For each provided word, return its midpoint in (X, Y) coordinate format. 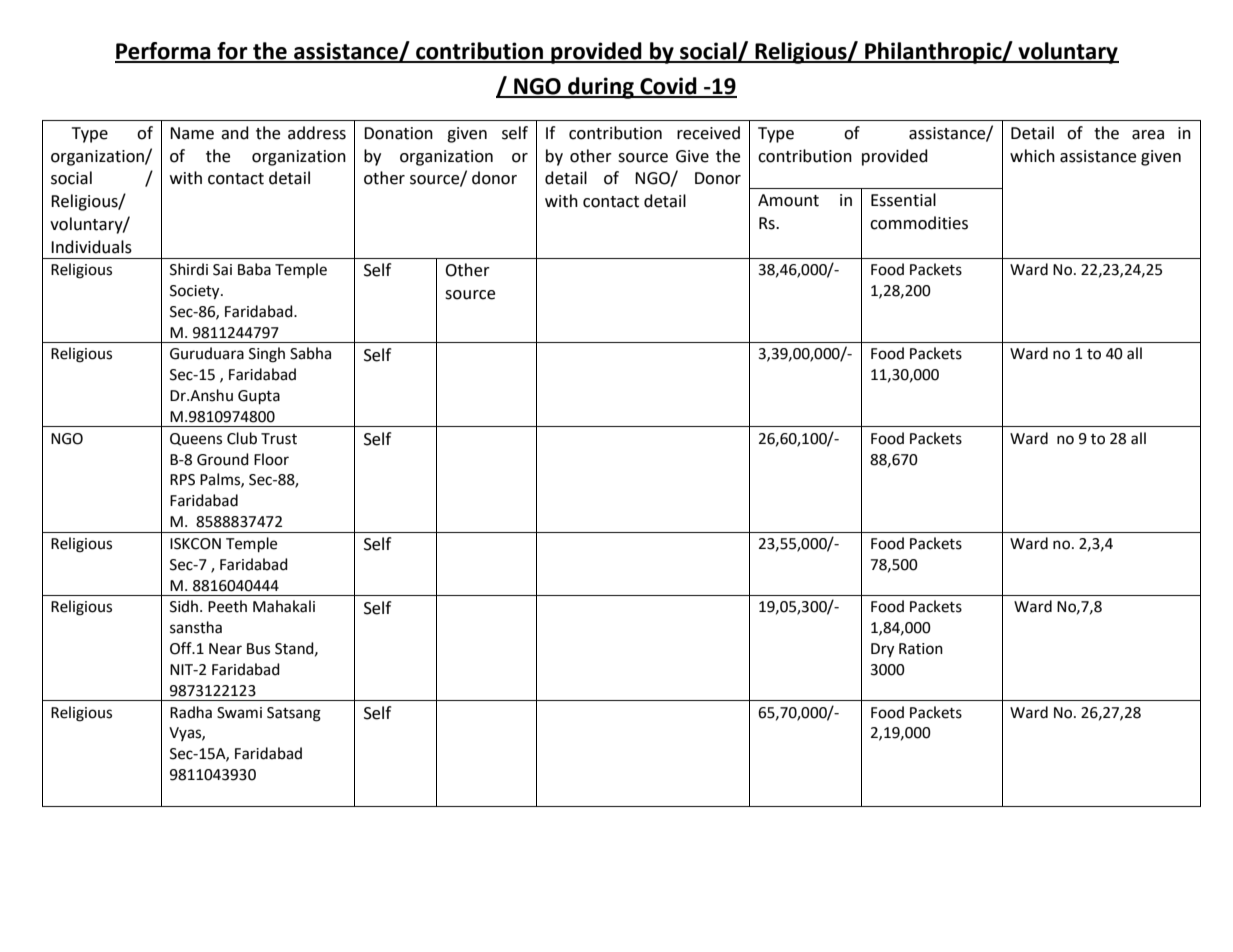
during (601, 88)
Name (192, 133)
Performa (164, 52)
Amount (788, 200)
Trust (279, 439)
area (1148, 135)
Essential (903, 200)
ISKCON (195, 544)
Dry (882, 650)
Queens (196, 439)
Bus (258, 649)
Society (196, 292)
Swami (239, 713)
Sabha (310, 353)
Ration (921, 649)
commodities (919, 223)
